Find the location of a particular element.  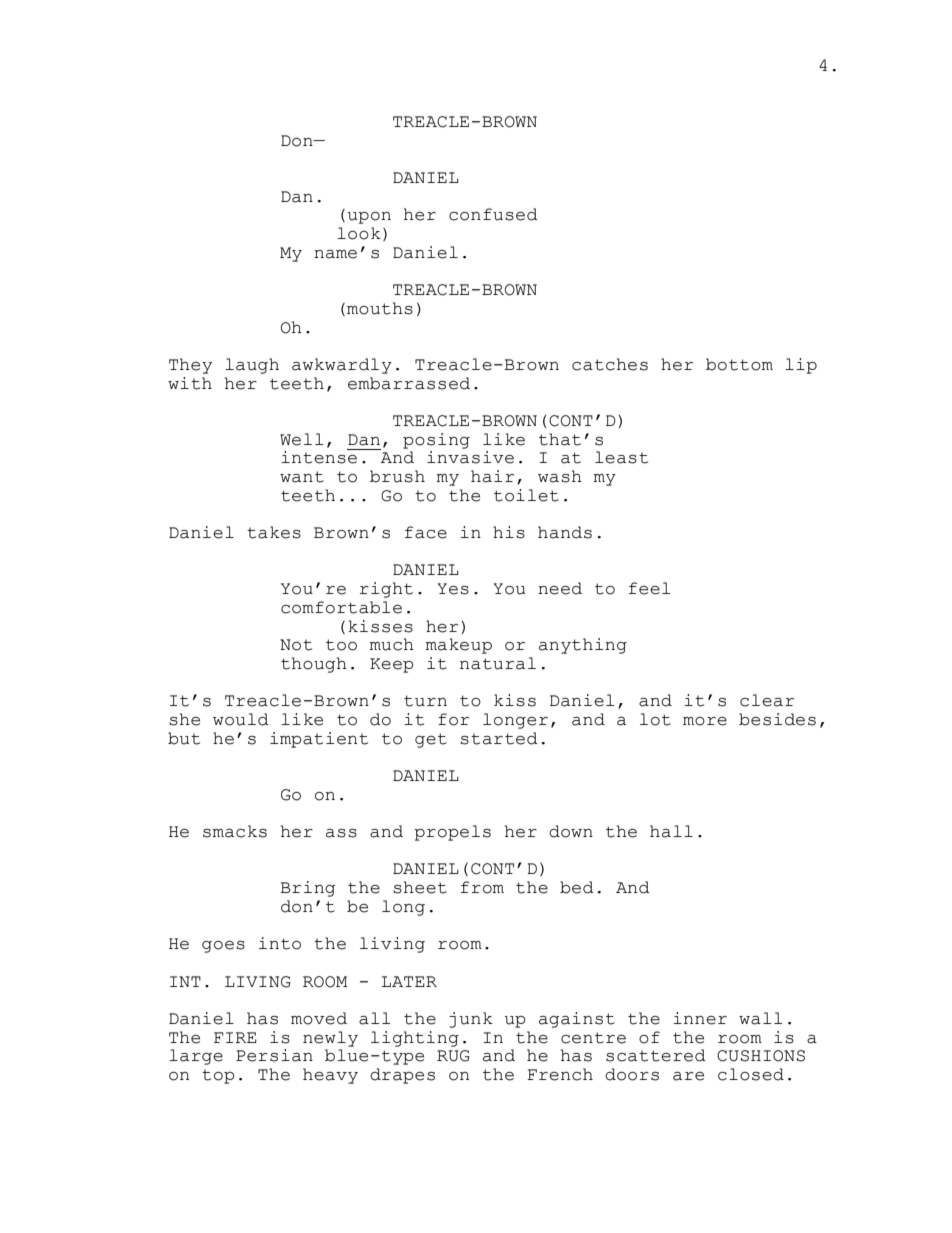

look is located at coordinates (359, 233).
